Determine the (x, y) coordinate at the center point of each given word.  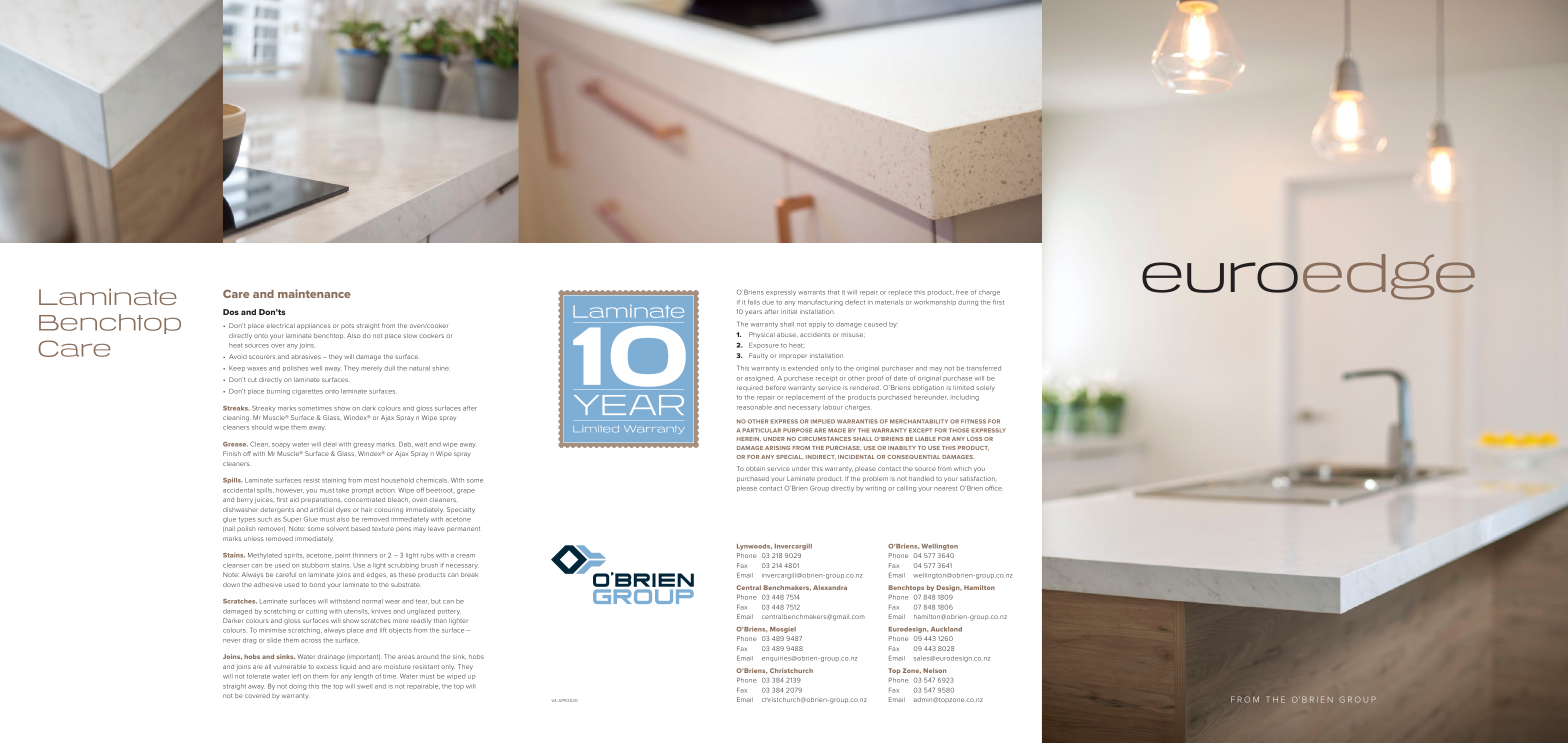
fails (754, 302)
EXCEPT (920, 430)
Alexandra (830, 587)
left (296, 676)
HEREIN (749, 439)
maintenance (314, 293)
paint (342, 556)
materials (889, 302)
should (262, 427)
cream (465, 556)
